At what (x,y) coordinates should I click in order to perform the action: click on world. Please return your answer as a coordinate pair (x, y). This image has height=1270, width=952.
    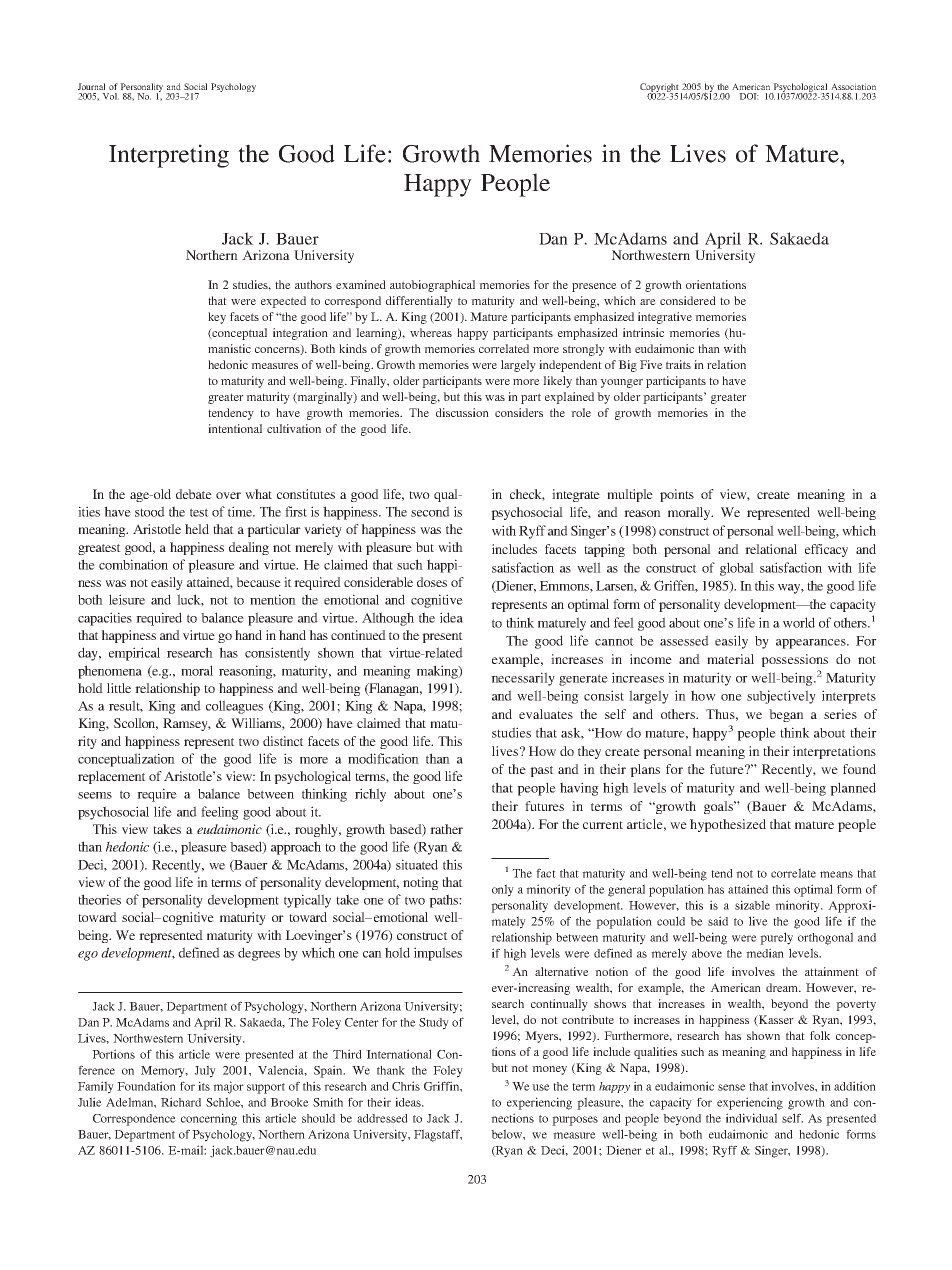
    Looking at the image, I should click on (799, 622).
